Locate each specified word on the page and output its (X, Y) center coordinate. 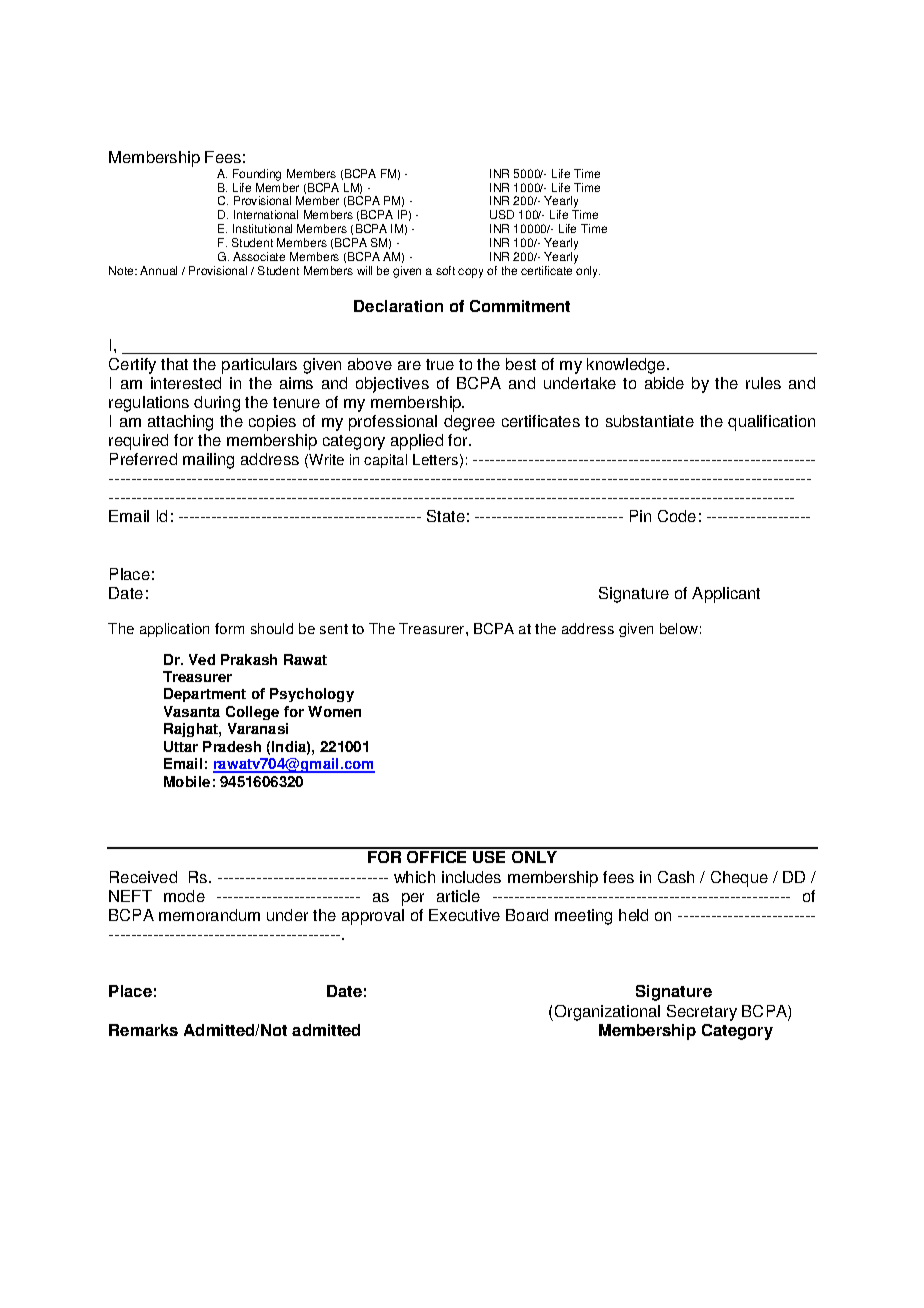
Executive (464, 915)
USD (502, 214)
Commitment (520, 306)
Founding (257, 175)
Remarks (143, 1030)
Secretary (702, 1013)
